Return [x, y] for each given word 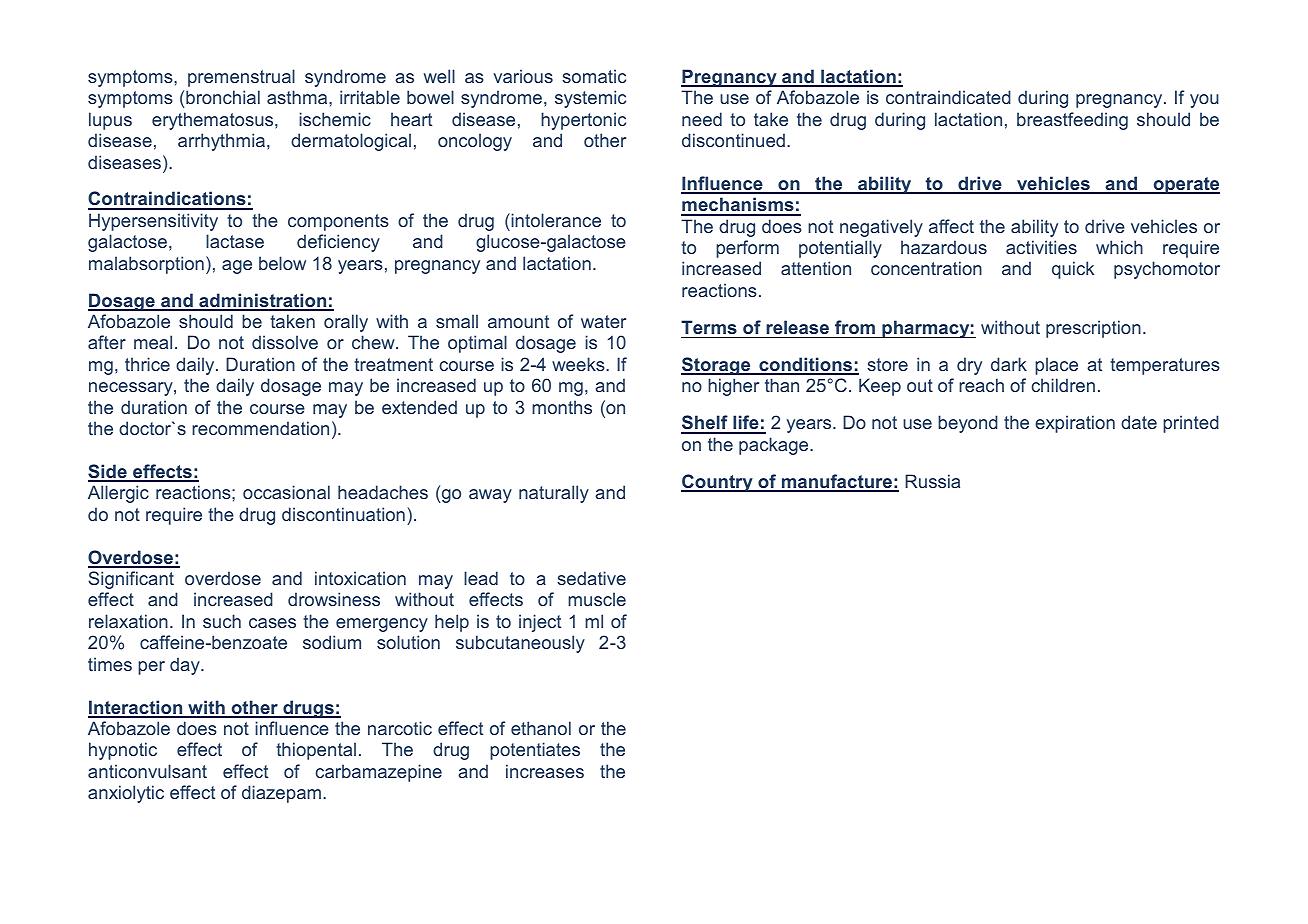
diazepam [281, 794]
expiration [1075, 424]
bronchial [223, 97]
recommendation [260, 428]
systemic [590, 99]
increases [545, 771]
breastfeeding [1072, 121]
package [775, 446]
